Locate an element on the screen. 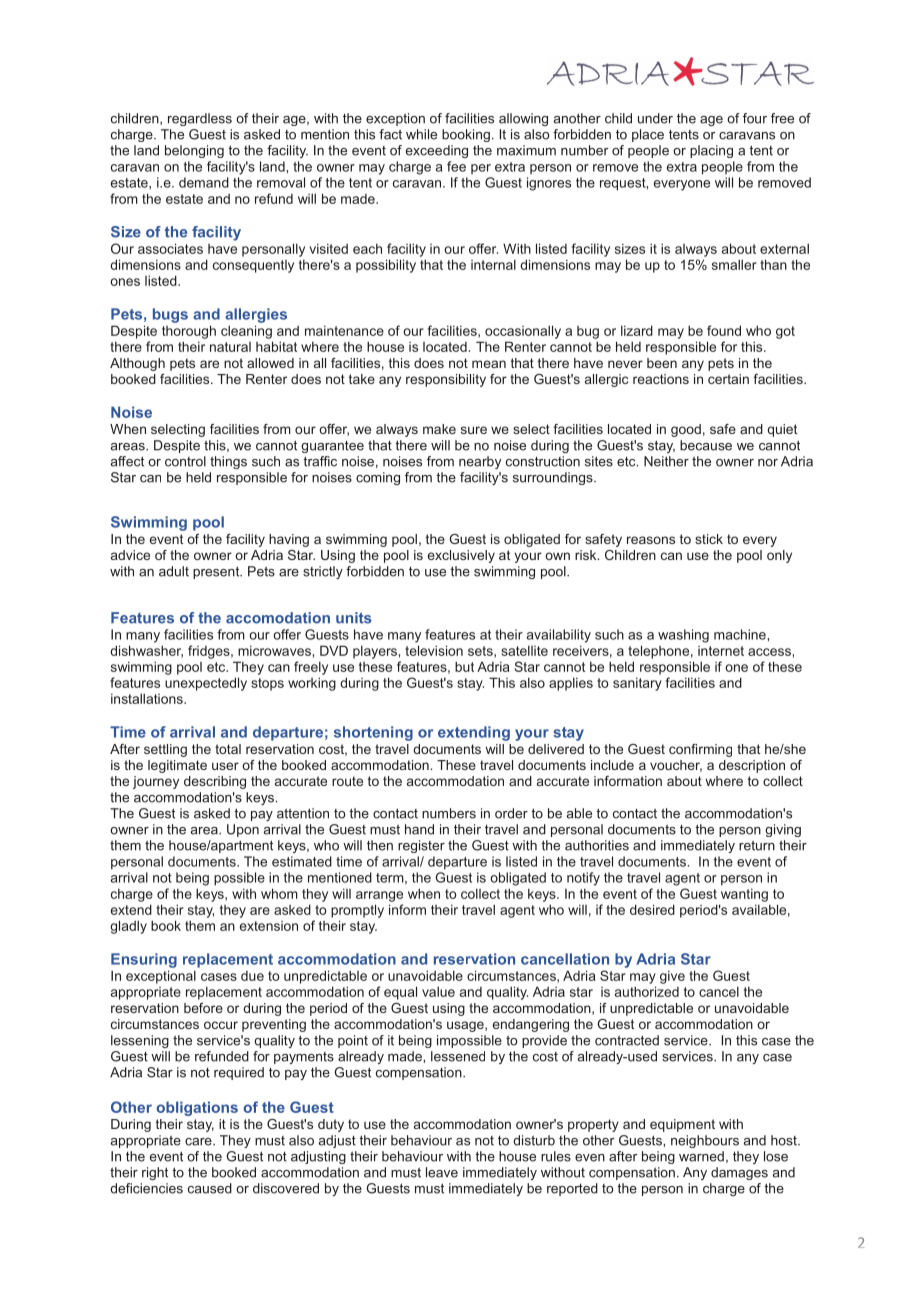 This screenshot has height=1308, width=924. leave is located at coordinates (442, 1172).
